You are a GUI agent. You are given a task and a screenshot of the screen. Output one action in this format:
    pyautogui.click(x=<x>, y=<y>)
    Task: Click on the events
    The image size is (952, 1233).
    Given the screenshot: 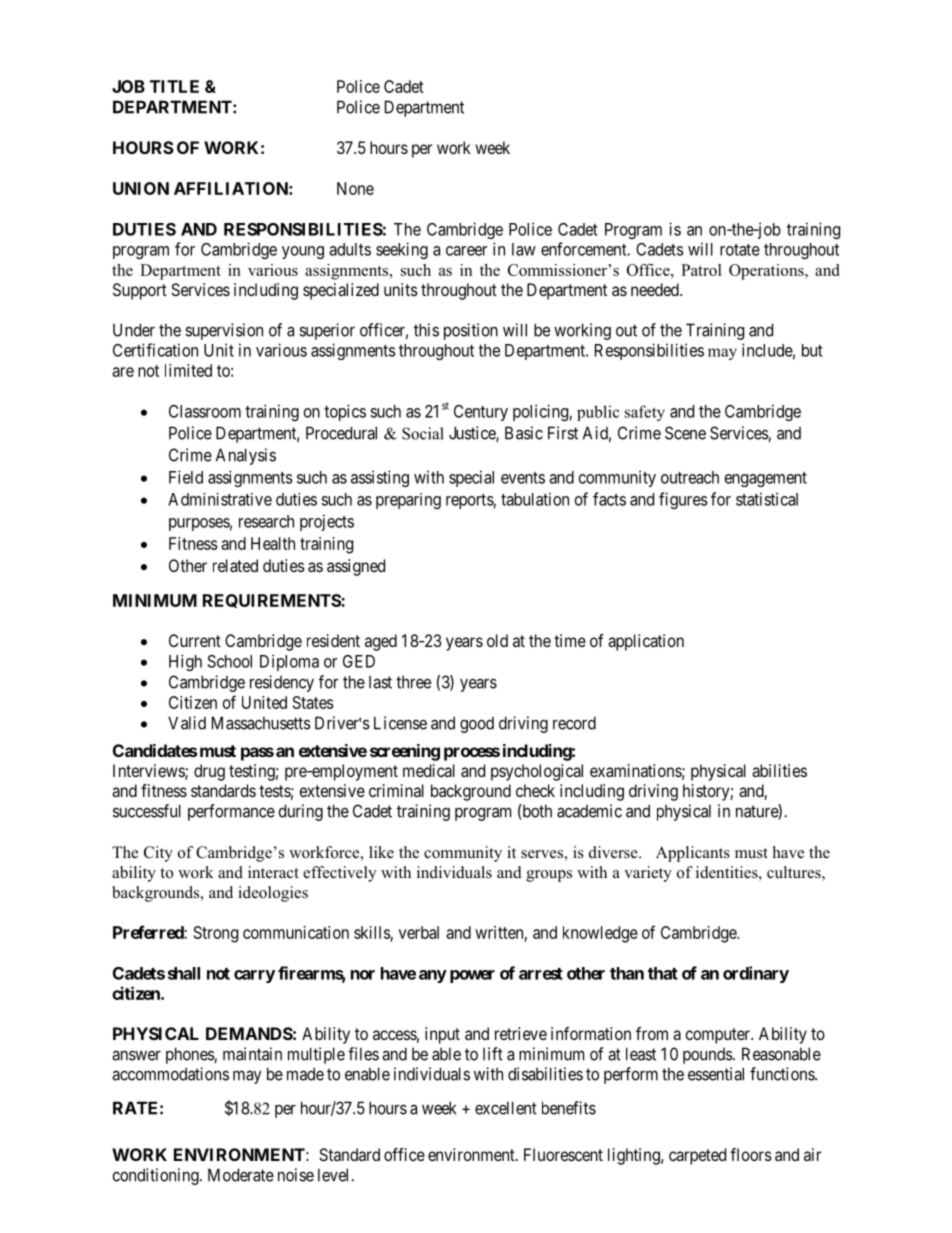 What is the action you would take?
    pyautogui.click(x=523, y=478)
